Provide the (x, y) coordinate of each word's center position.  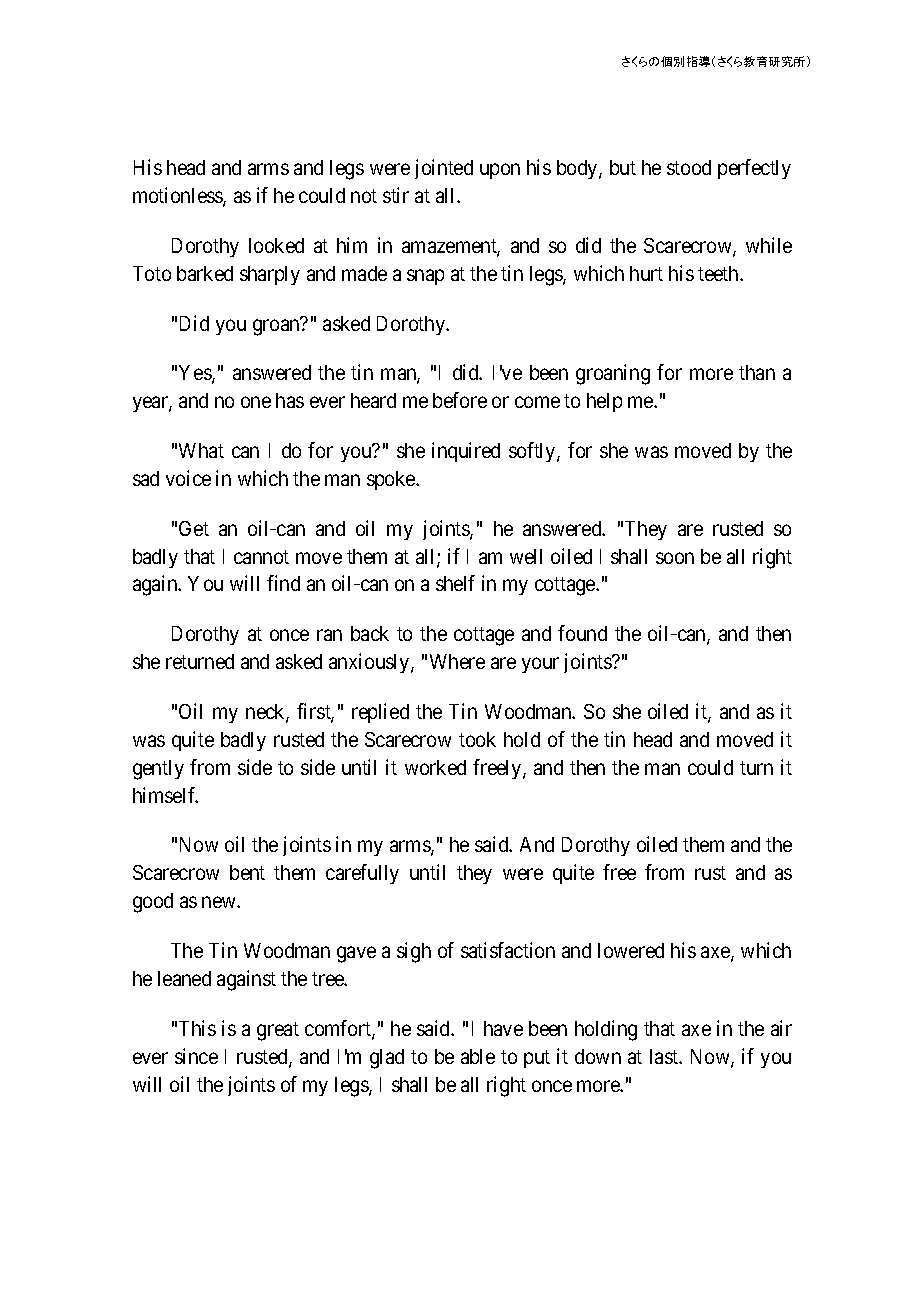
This (197, 1028)
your (540, 665)
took (477, 739)
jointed (444, 169)
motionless (178, 196)
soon (675, 558)
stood (689, 167)
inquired (466, 452)
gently (158, 770)
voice (188, 478)
